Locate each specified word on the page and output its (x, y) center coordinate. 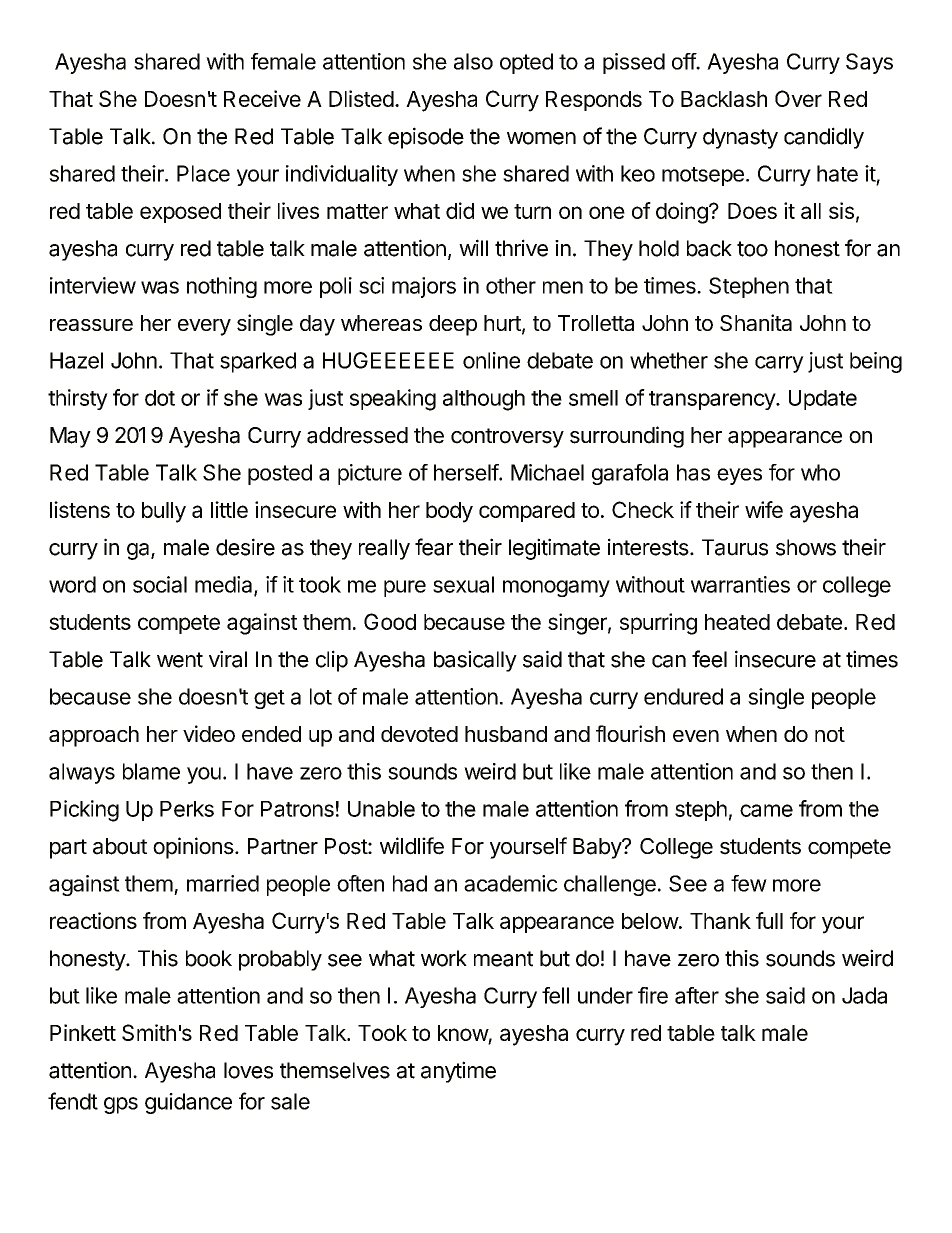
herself (467, 472)
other (511, 285)
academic (511, 883)
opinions (193, 848)
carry (779, 364)
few (749, 883)
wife (764, 509)
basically (475, 661)
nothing (222, 287)
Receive (262, 98)
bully (164, 512)
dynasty (740, 138)
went (180, 660)
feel (709, 659)
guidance (188, 1103)
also (473, 61)
